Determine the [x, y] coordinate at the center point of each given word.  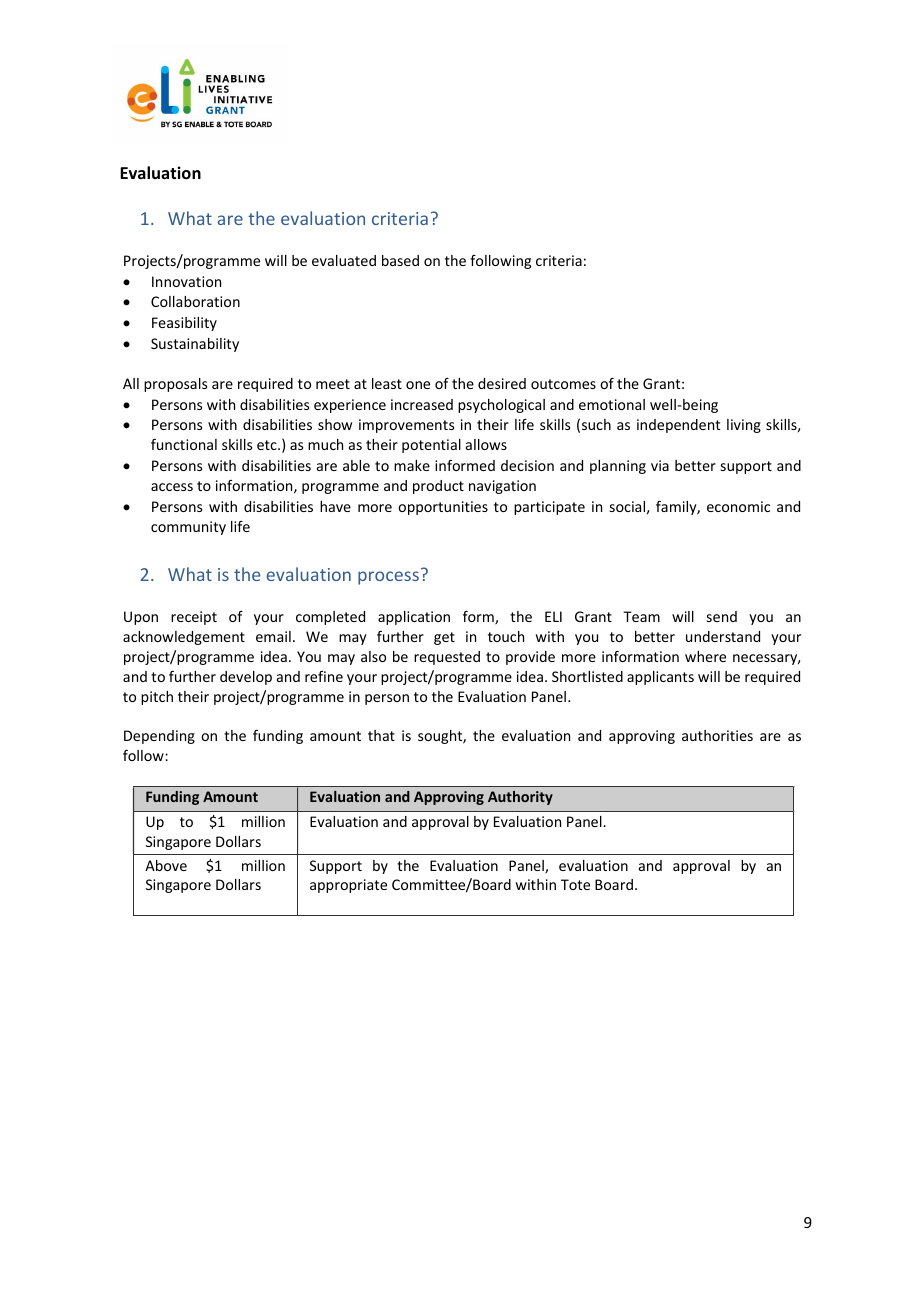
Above [166, 865]
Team [641, 616]
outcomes [563, 384]
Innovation [186, 281]
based [400, 260]
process [388, 578]
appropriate [348, 886]
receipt [194, 618]
